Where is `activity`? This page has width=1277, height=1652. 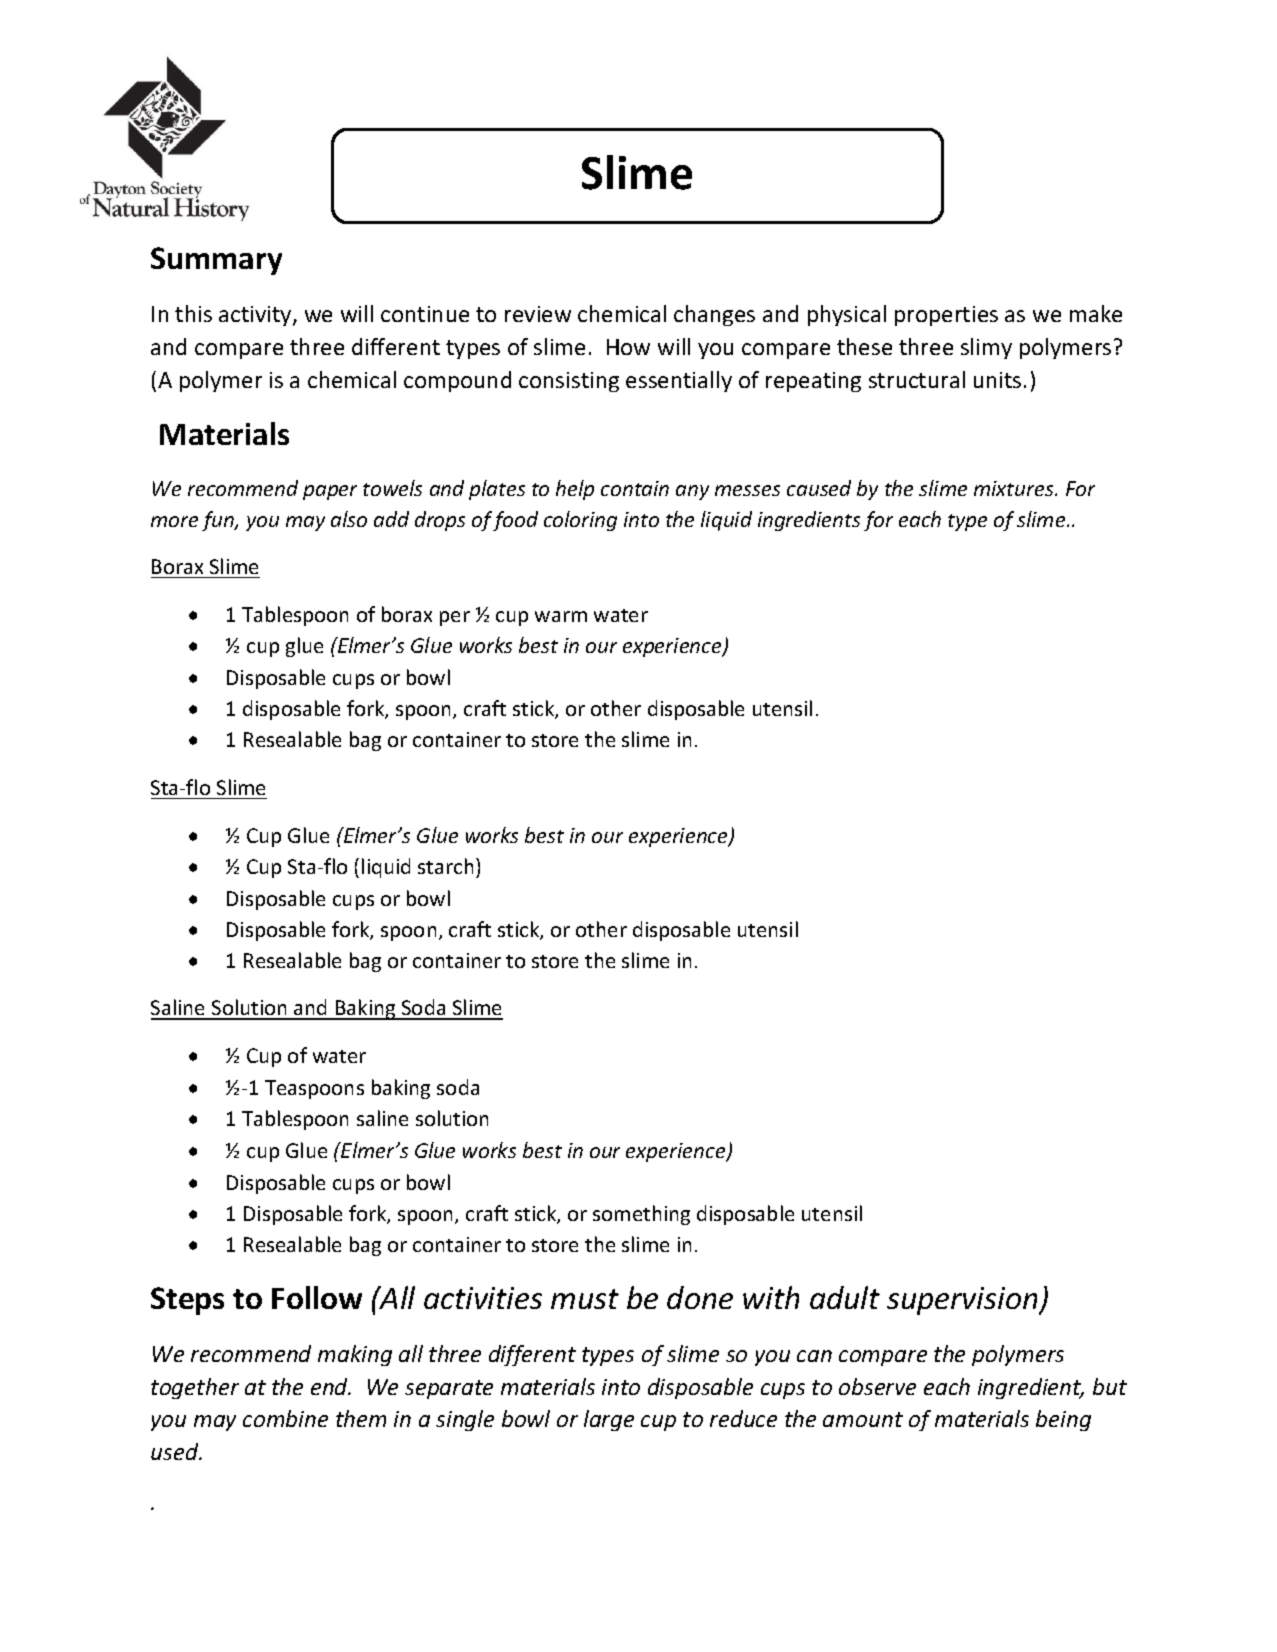 activity is located at coordinates (256, 316).
